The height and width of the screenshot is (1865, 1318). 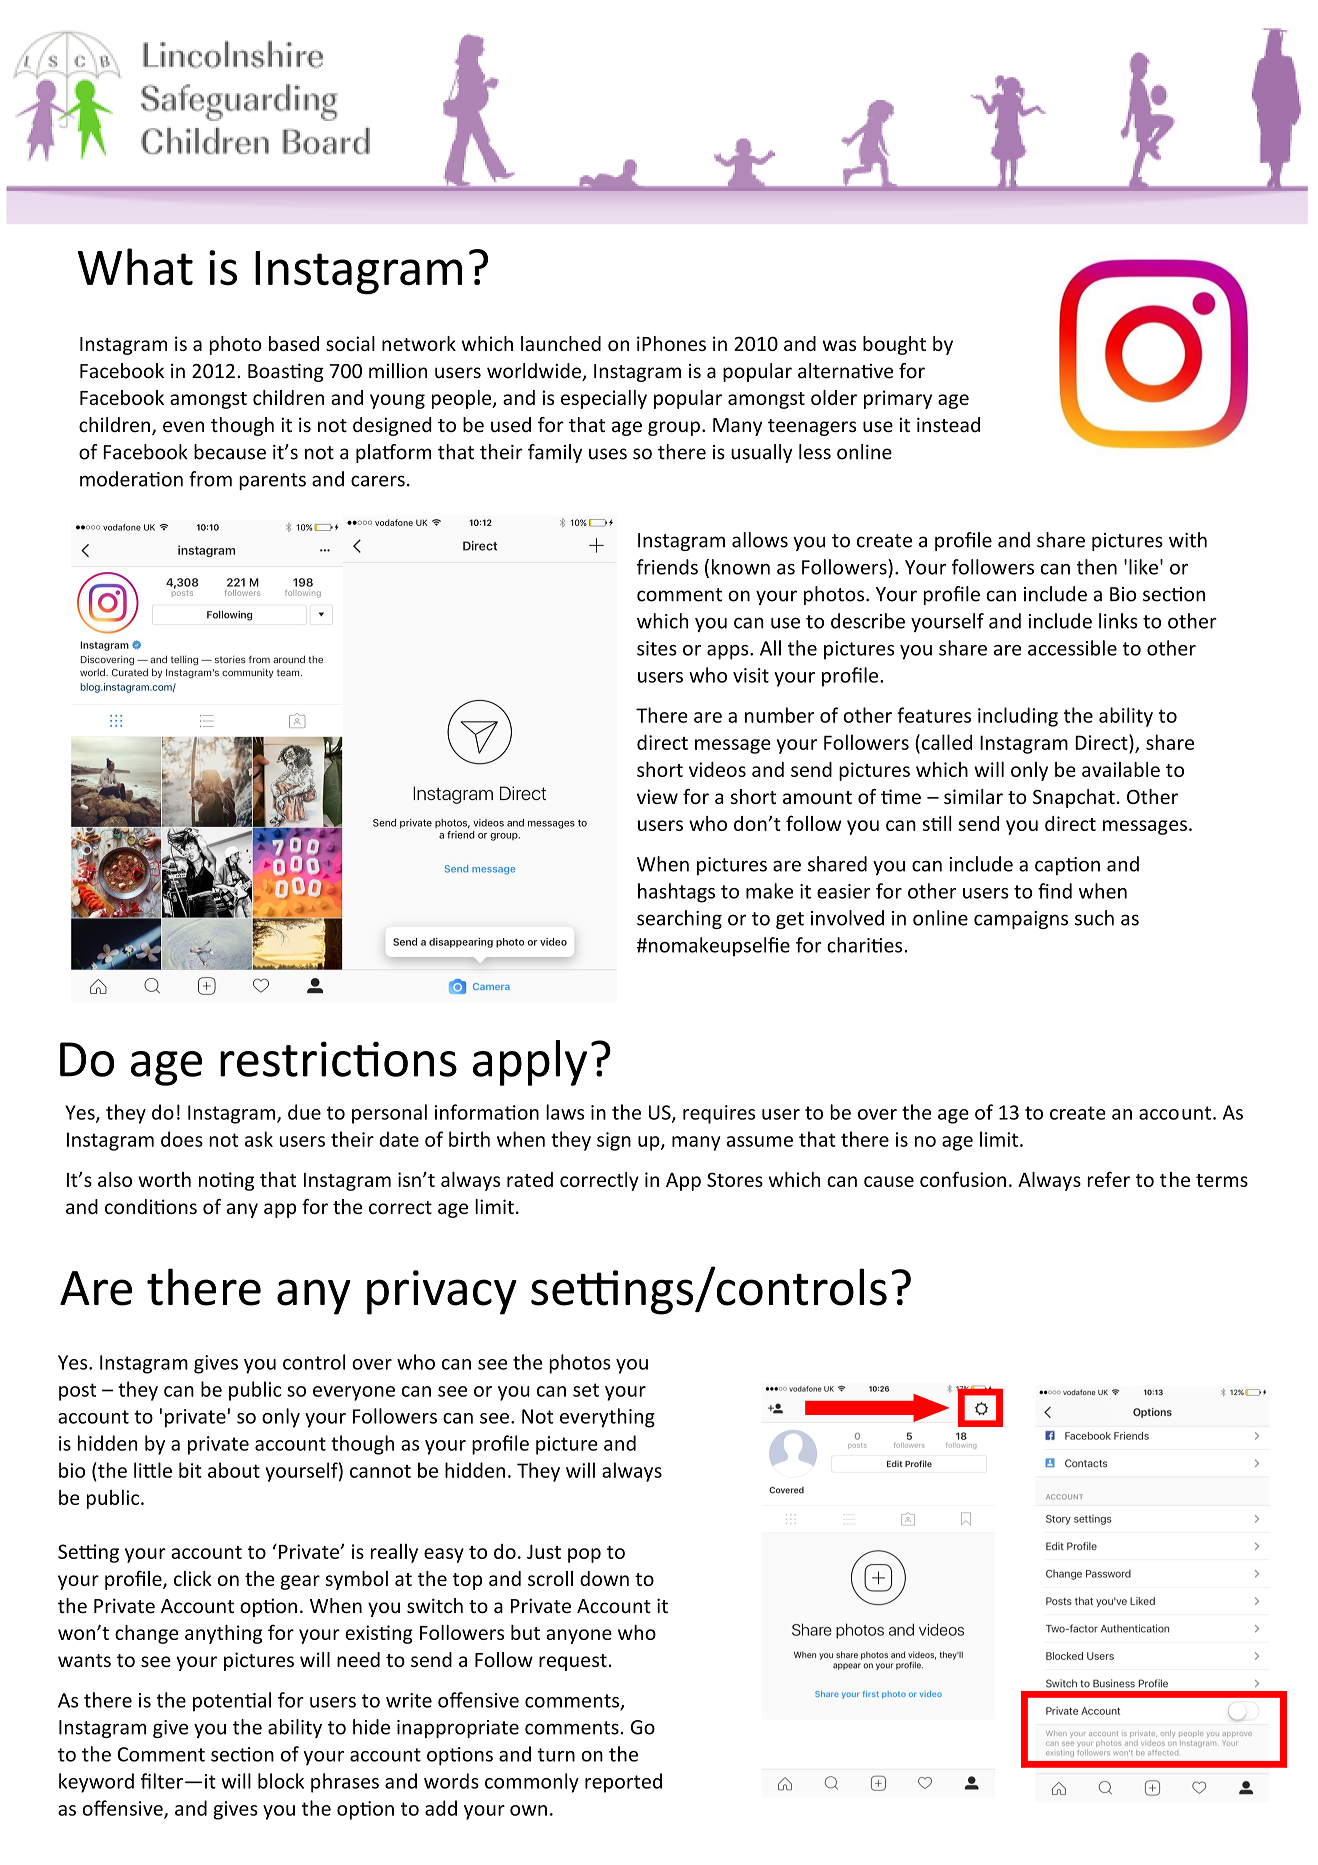 What do you see at coordinates (1072, 648) in the screenshot?
I see `accessible` at bounding box center [1072, 648].
